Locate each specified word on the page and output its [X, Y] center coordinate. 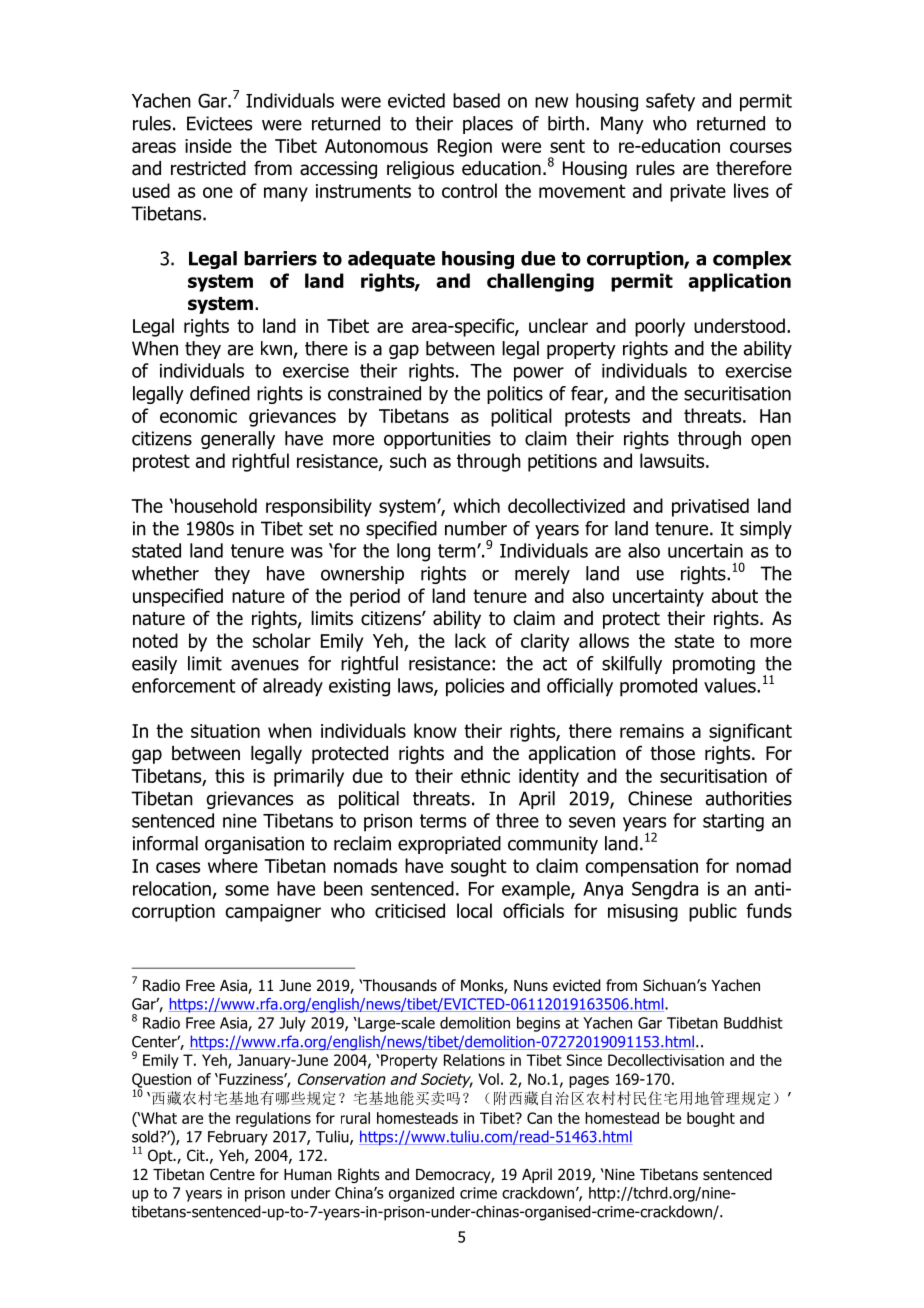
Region [465, 148]
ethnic [485, 775]
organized [421, 1194]
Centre [232, 1174]
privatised [710, 507]
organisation [254, 845]
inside [208, 145]
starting [733, 823]
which [476, 505]
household [216, 505]
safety [670, 102]
